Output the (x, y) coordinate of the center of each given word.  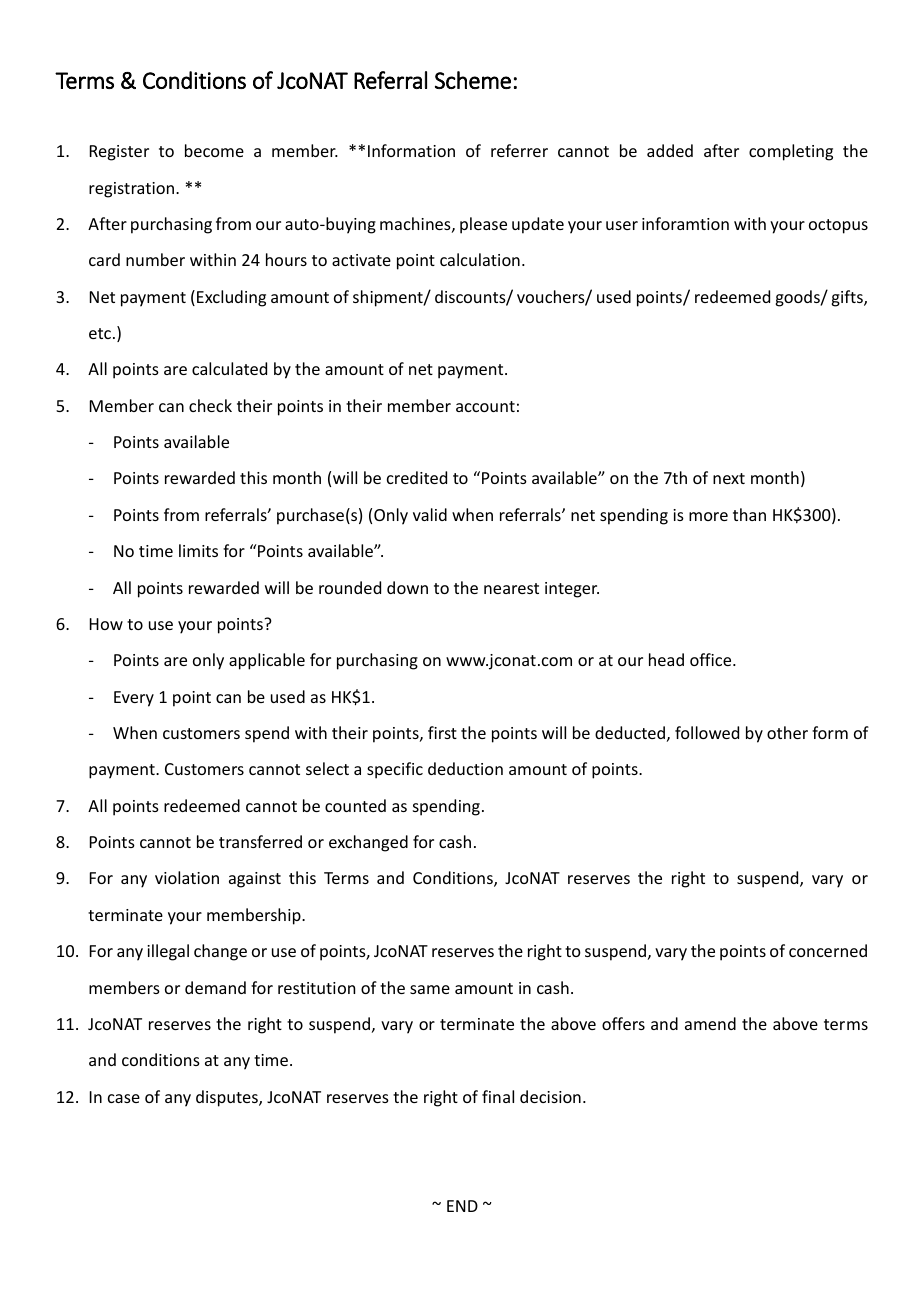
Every (134, 699)
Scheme (473, 80)
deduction (465, 768)
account (485, 406)
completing (791, 152)
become (214, 150)
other (787, 732)
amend (710, 1023)
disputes (228, 1098)
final (498, 1096)
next (729, 478)
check (210, 405)
